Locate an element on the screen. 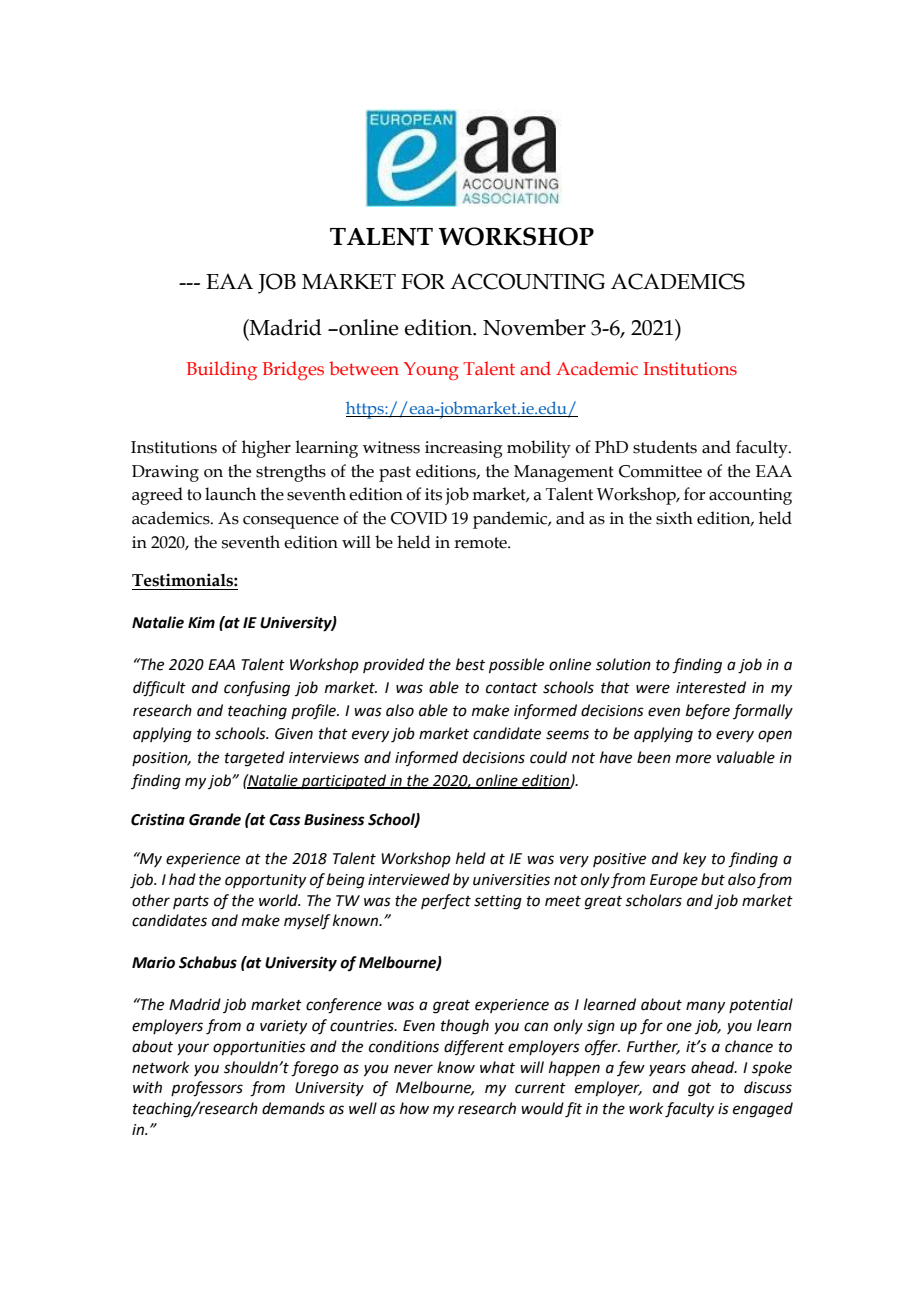 Image resolution: width=924 pixels, height=1308 pixels. remote is located at coordinates (482, 543).
